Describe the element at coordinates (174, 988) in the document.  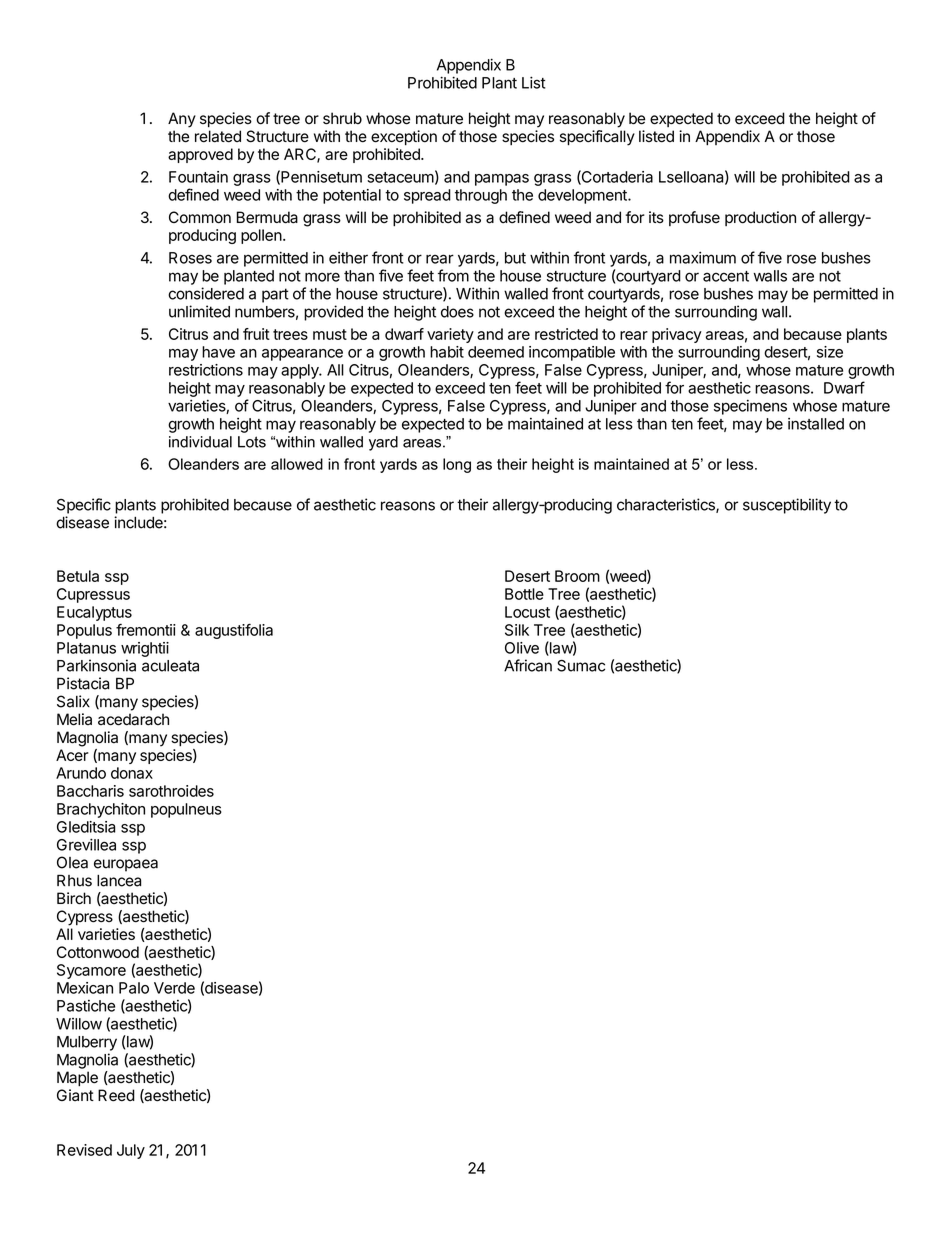
I see `Verde` at that location.
